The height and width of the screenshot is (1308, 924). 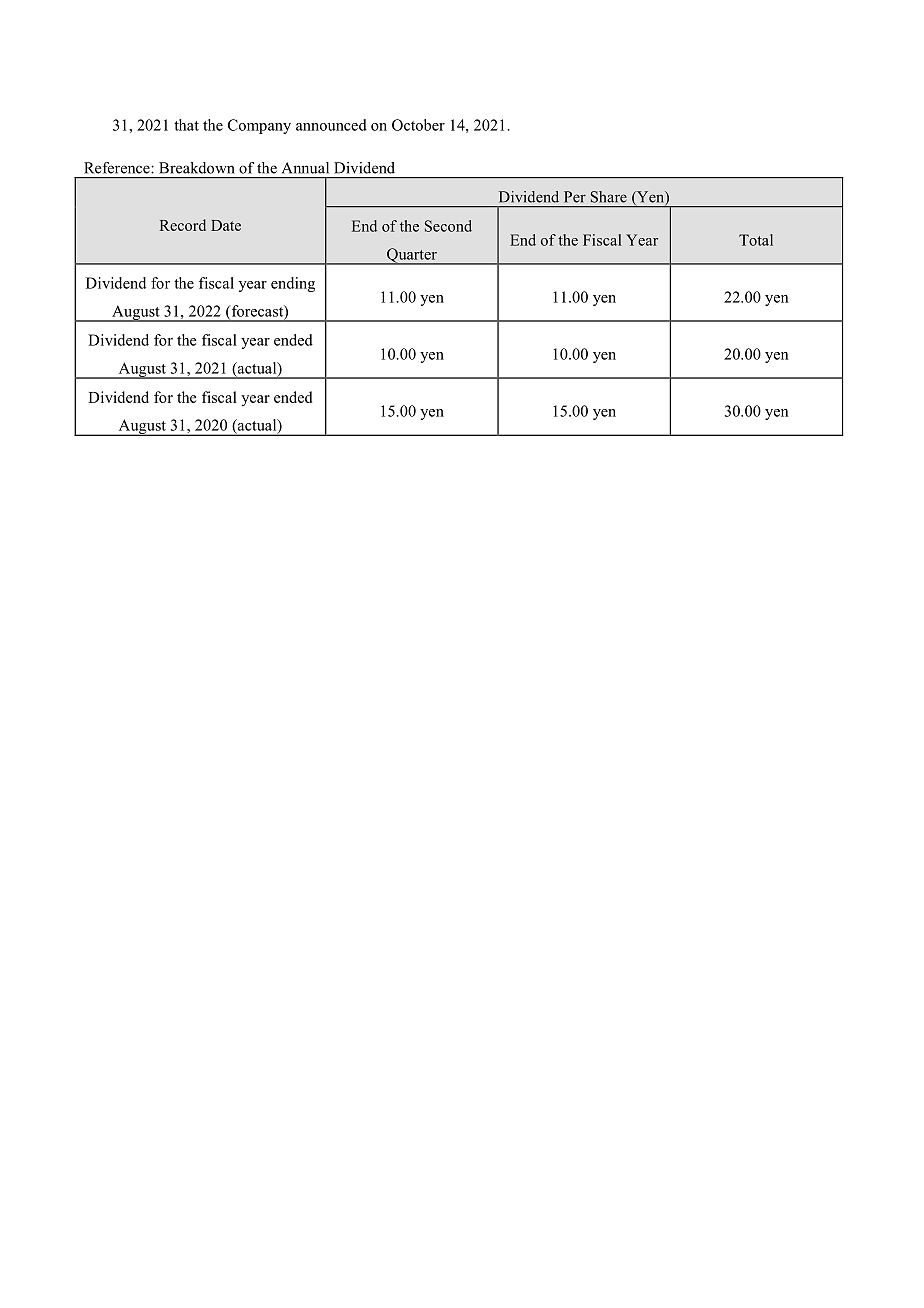 What do you see at coordinates (418, 125) in the screenshot?
I see `October` at bounding box center [418, 125].
